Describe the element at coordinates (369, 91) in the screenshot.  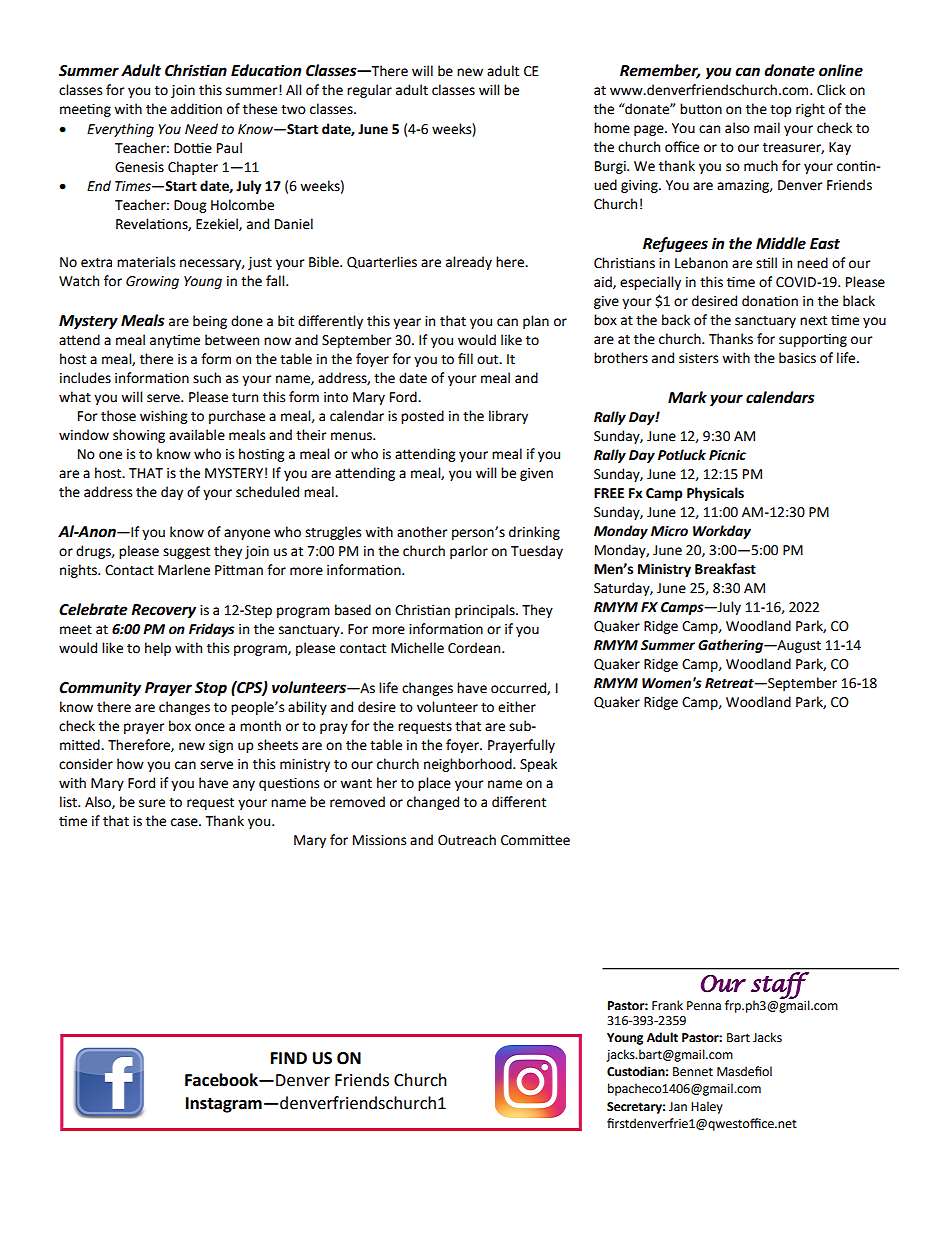
I see `regular` at that location.
